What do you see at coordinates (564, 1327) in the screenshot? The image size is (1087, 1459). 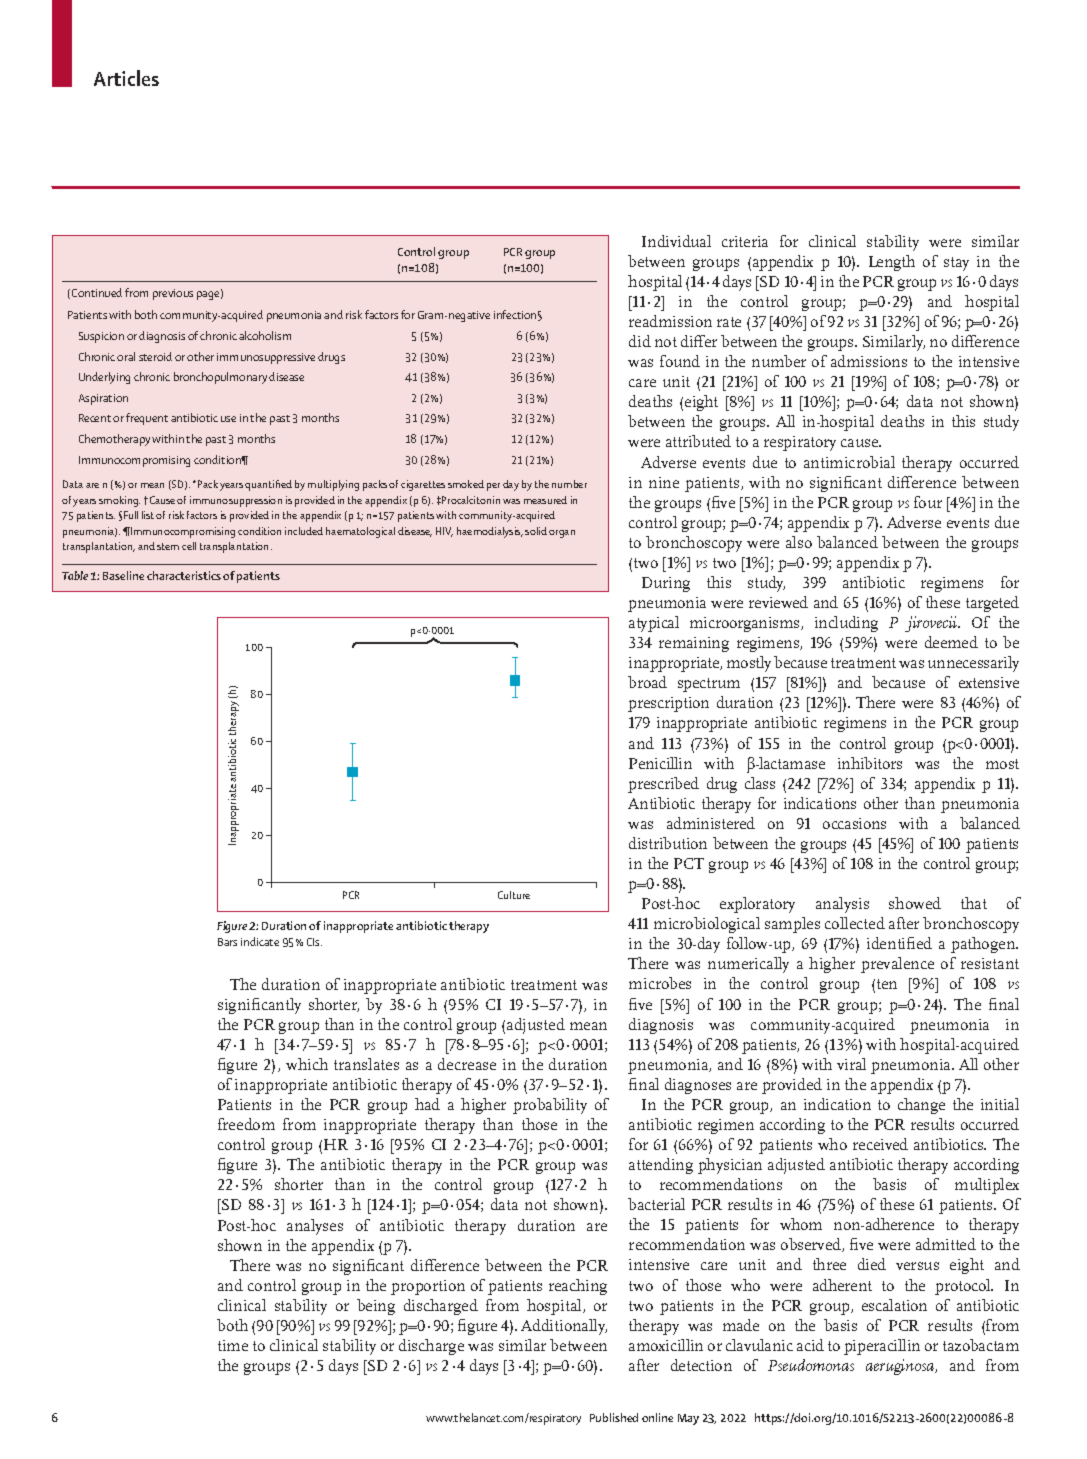 I see `Additionally` at bounding box center [564, 1327].
